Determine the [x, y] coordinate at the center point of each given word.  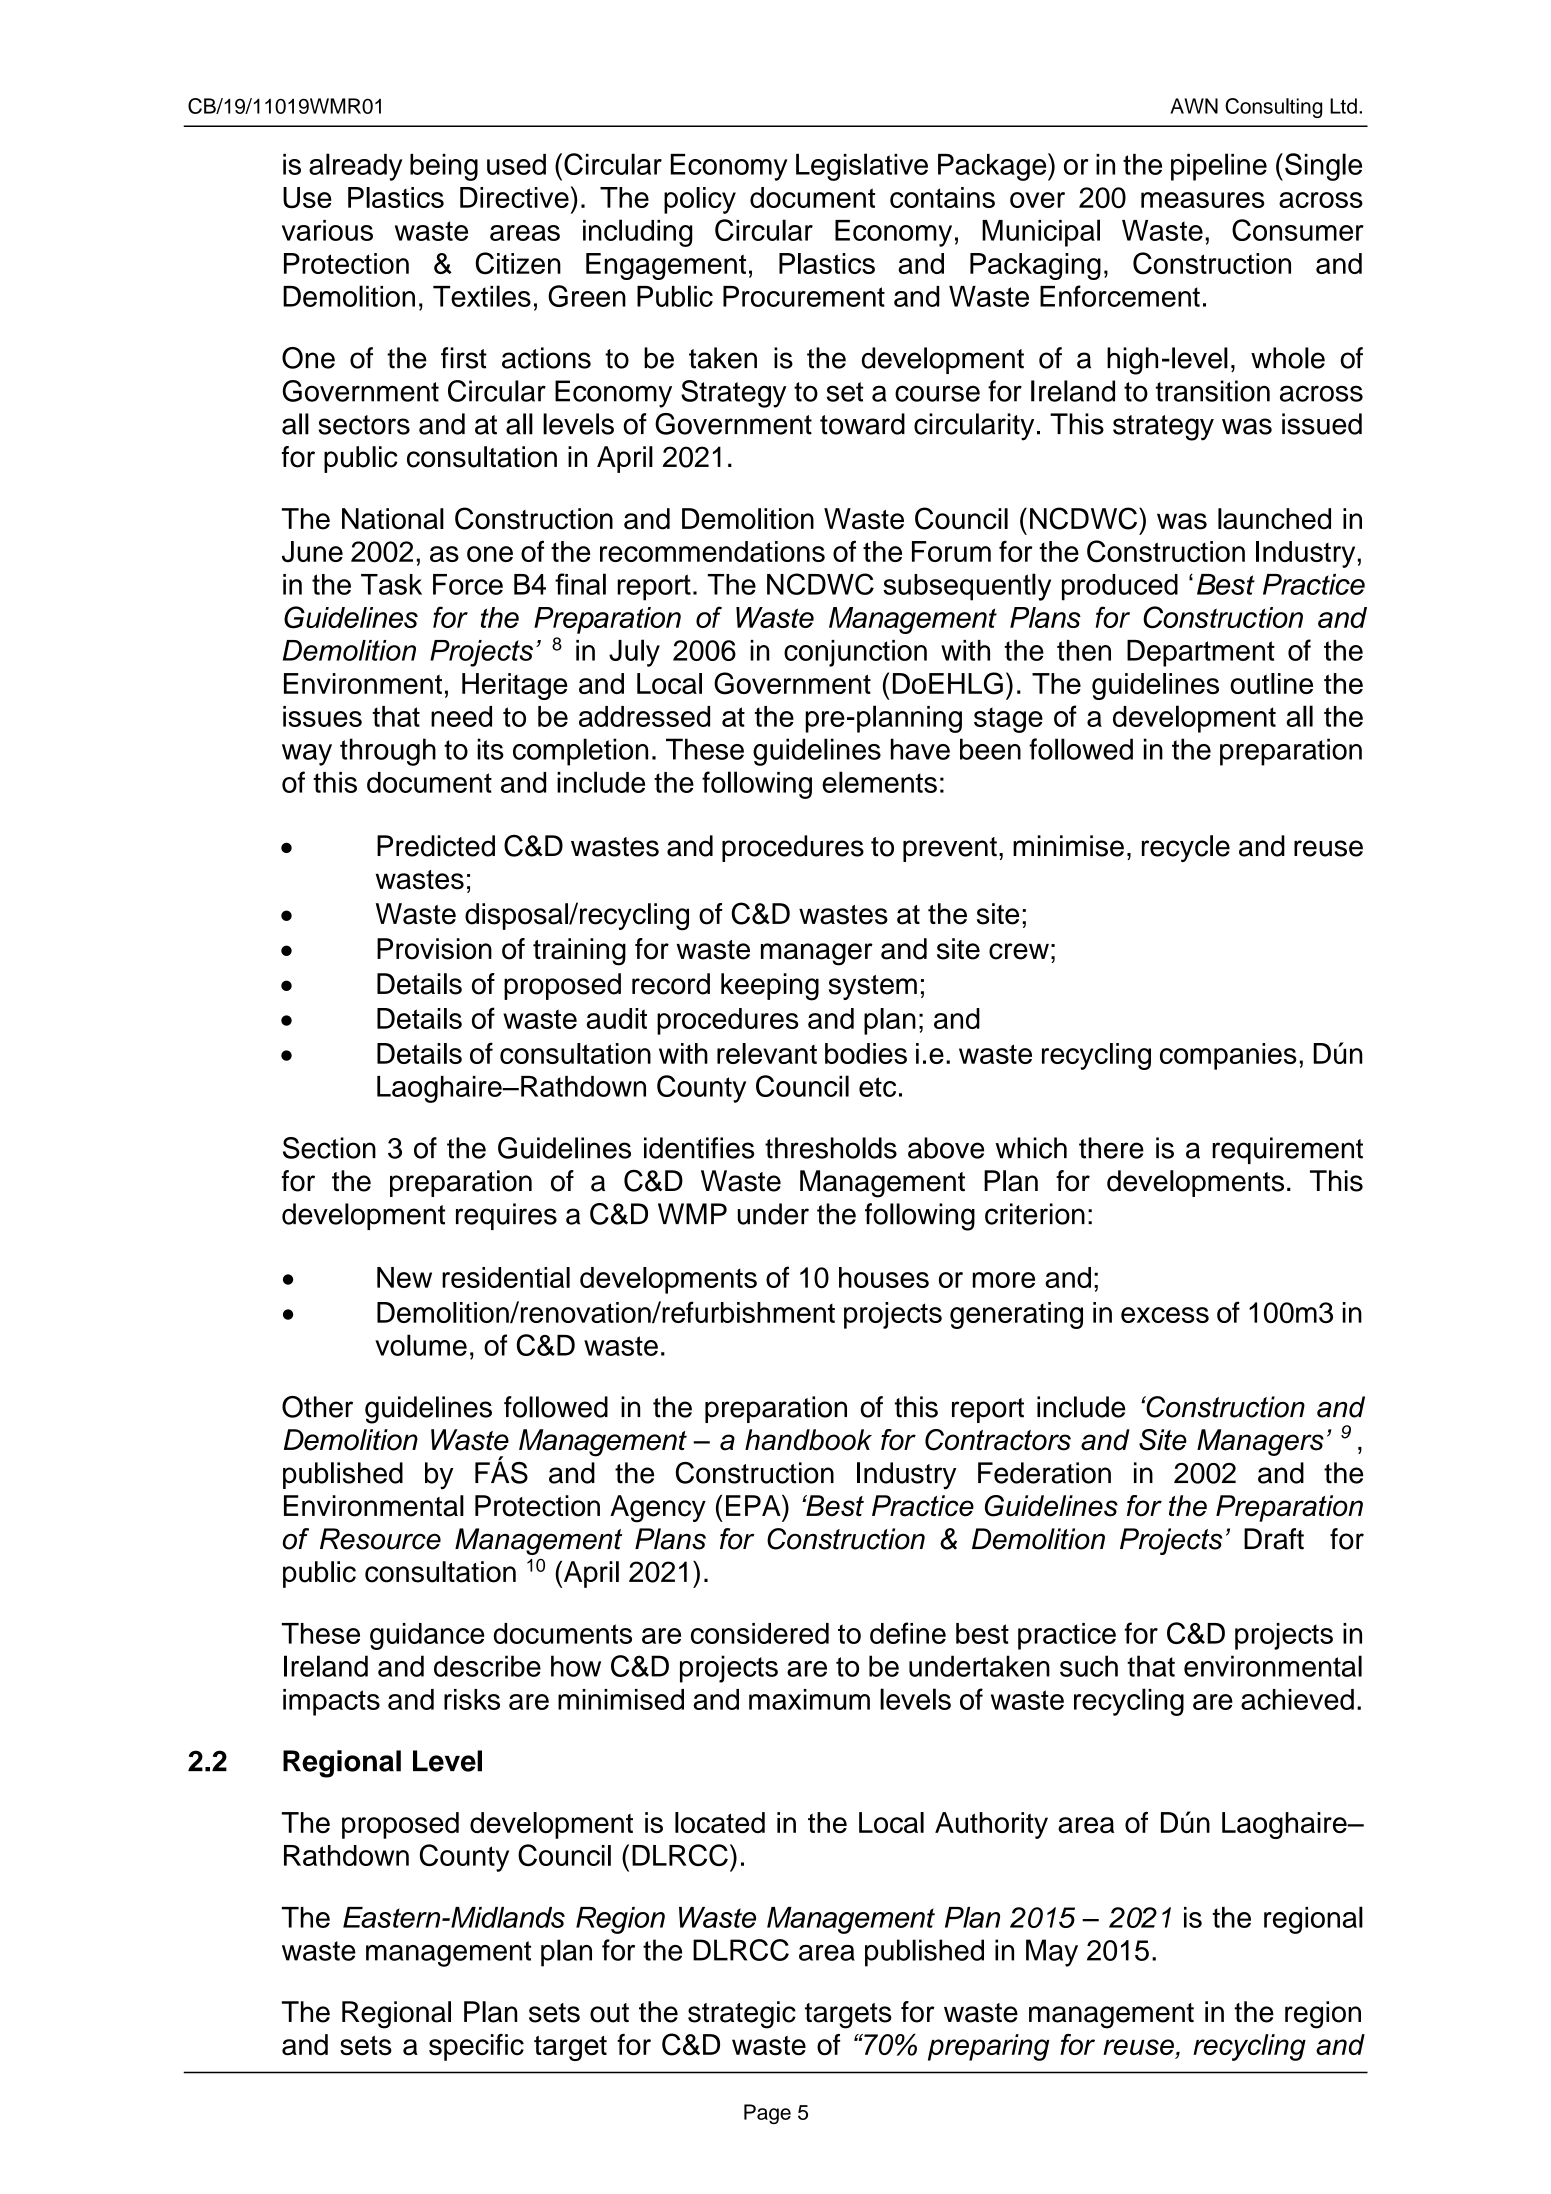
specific [476, 2047]
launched [1274, 519]
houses [884, 1277]
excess [1165, 1315]
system [873, 987]
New [404, 1277]
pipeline [1219, 167]
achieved [1297, 1699]
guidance [427, 1636]
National [393, 519]
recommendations [712, 551]
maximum [809, 1699]
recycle [1186, 848]
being [444, 167]
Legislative [862, 167]
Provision [434, 949]
